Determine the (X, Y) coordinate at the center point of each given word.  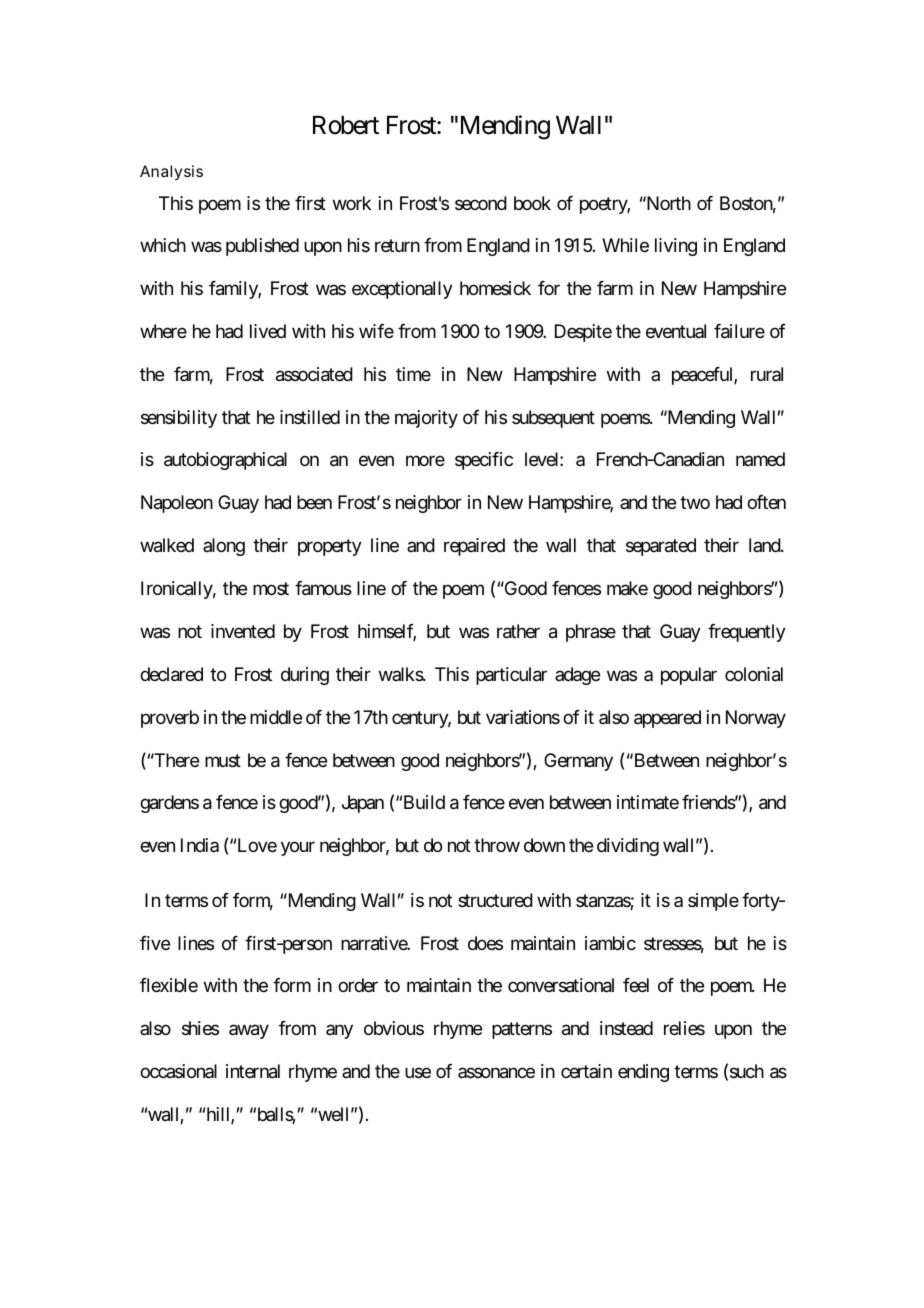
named (760, 459)
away (249, 1032)
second (481, 203)
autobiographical (225, 461)
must (223, 760)
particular (511, 676)
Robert (346, 125)
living (676, 247)
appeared (667, 719)
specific (484, 461)
